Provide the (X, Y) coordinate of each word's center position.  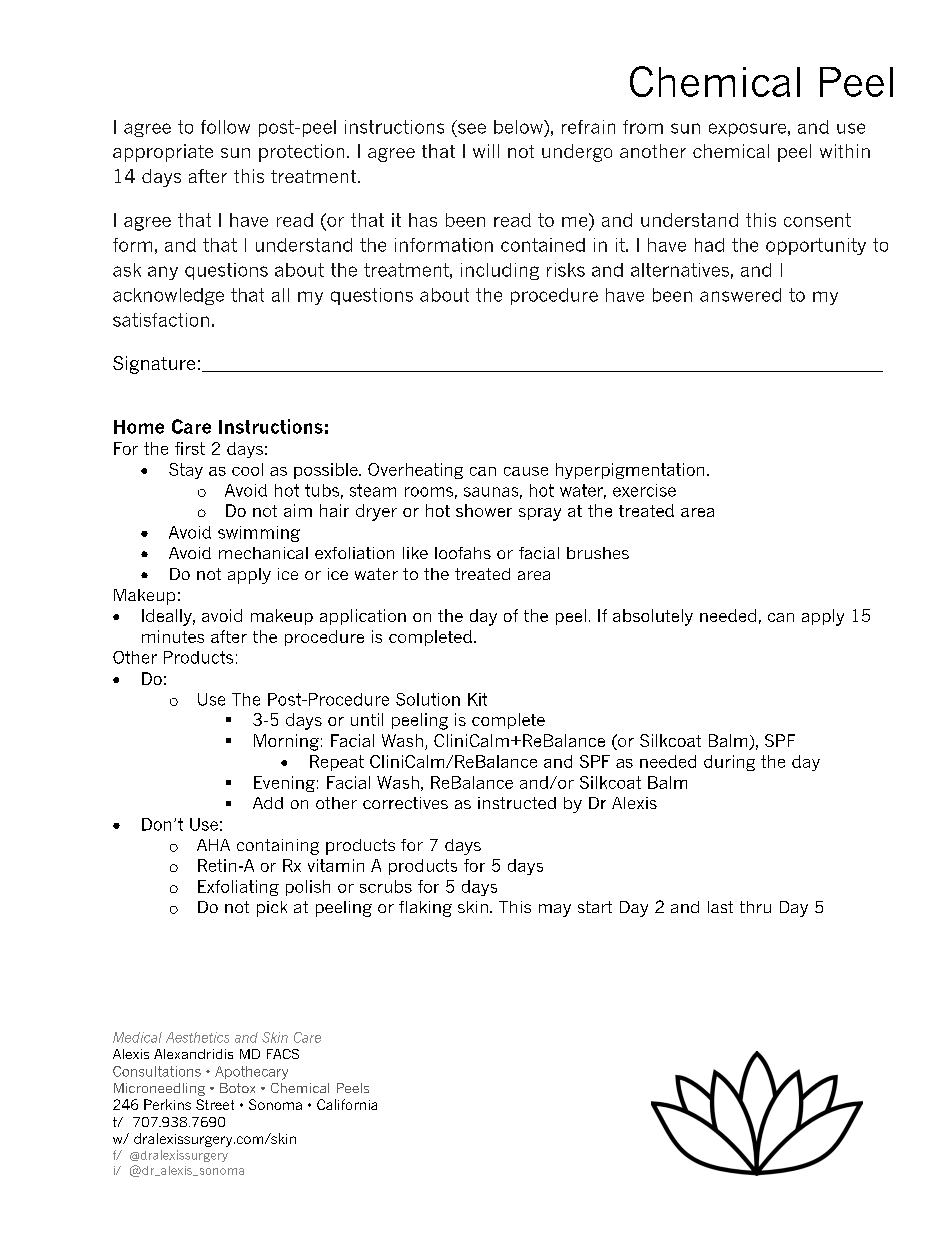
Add (268, 803)
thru (755, 907)
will (486, 151)
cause (526, 471)
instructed (517, 803)
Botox (237, 1088)
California (347, 1104)
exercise (644, 490)
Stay (186, 471)
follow (225, 127)
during (729, 763)
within (845, 151)
